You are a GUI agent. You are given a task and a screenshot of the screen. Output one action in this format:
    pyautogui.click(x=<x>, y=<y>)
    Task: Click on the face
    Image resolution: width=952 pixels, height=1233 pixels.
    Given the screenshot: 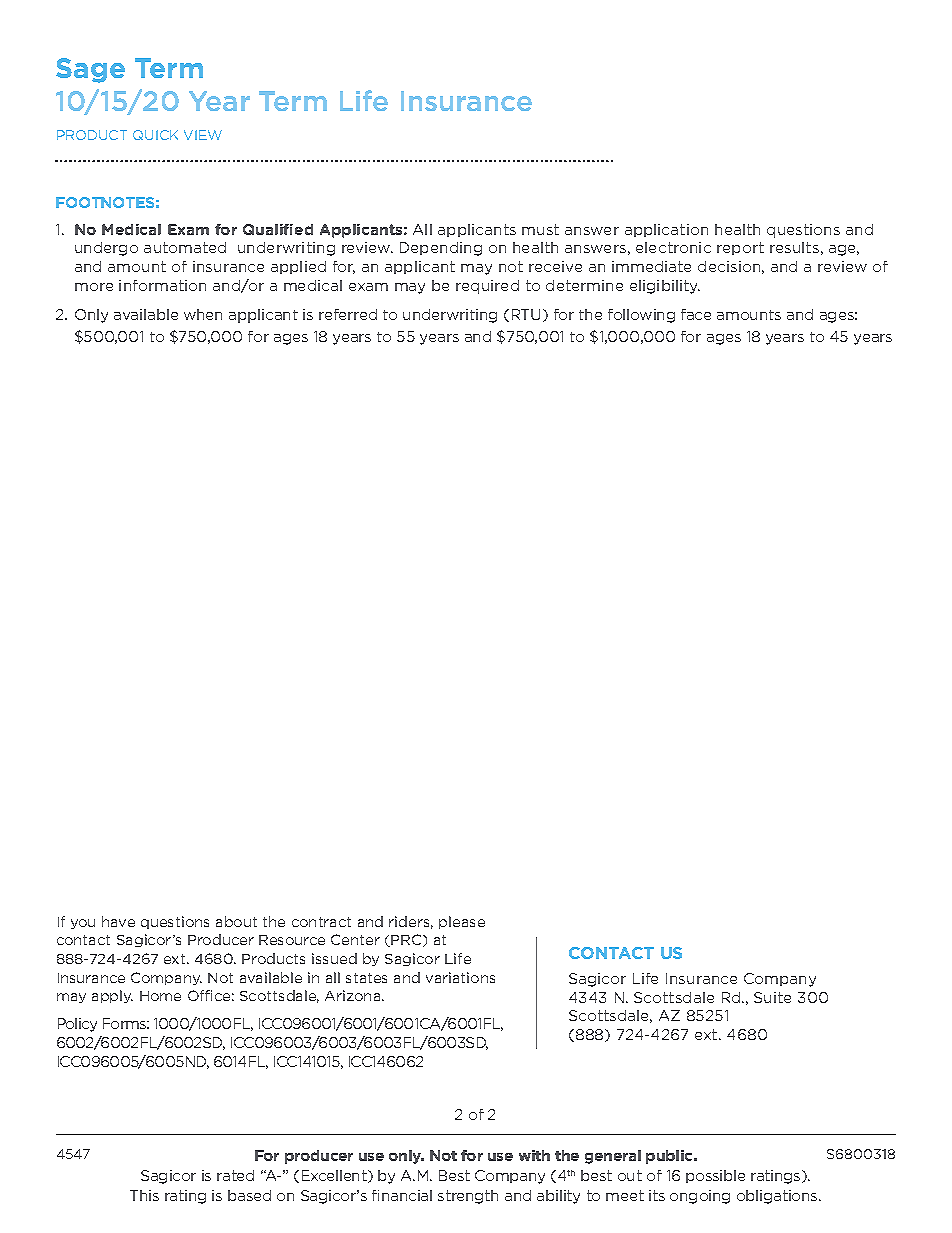 What is the action you would take?
    pyautogui.click(x=696, y=314)
